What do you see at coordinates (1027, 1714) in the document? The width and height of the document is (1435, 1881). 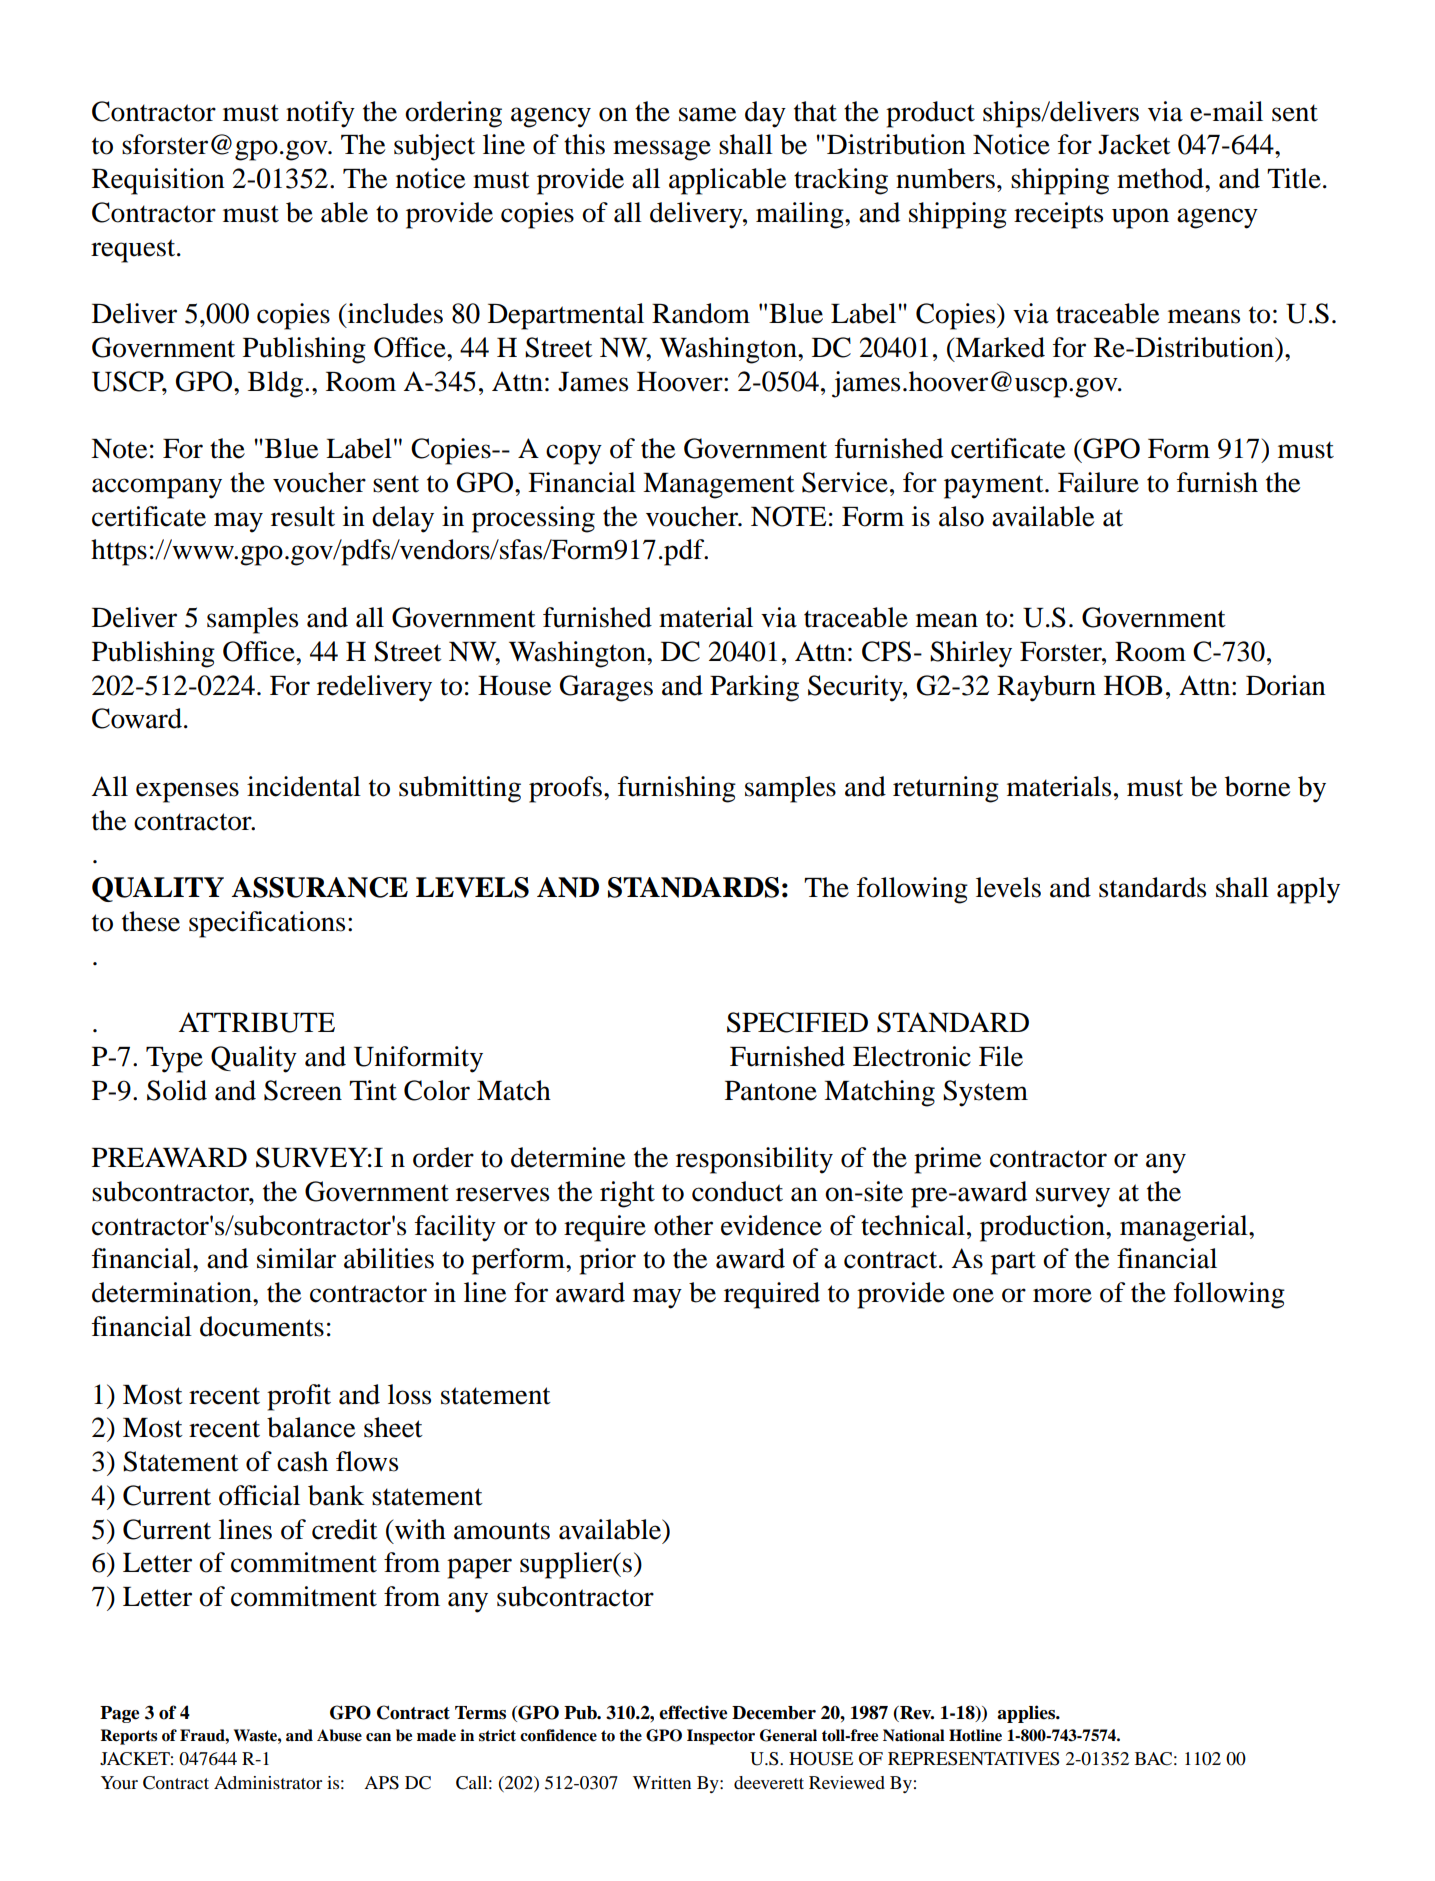 I see `applies` at bounding box center [1027, 1714].
